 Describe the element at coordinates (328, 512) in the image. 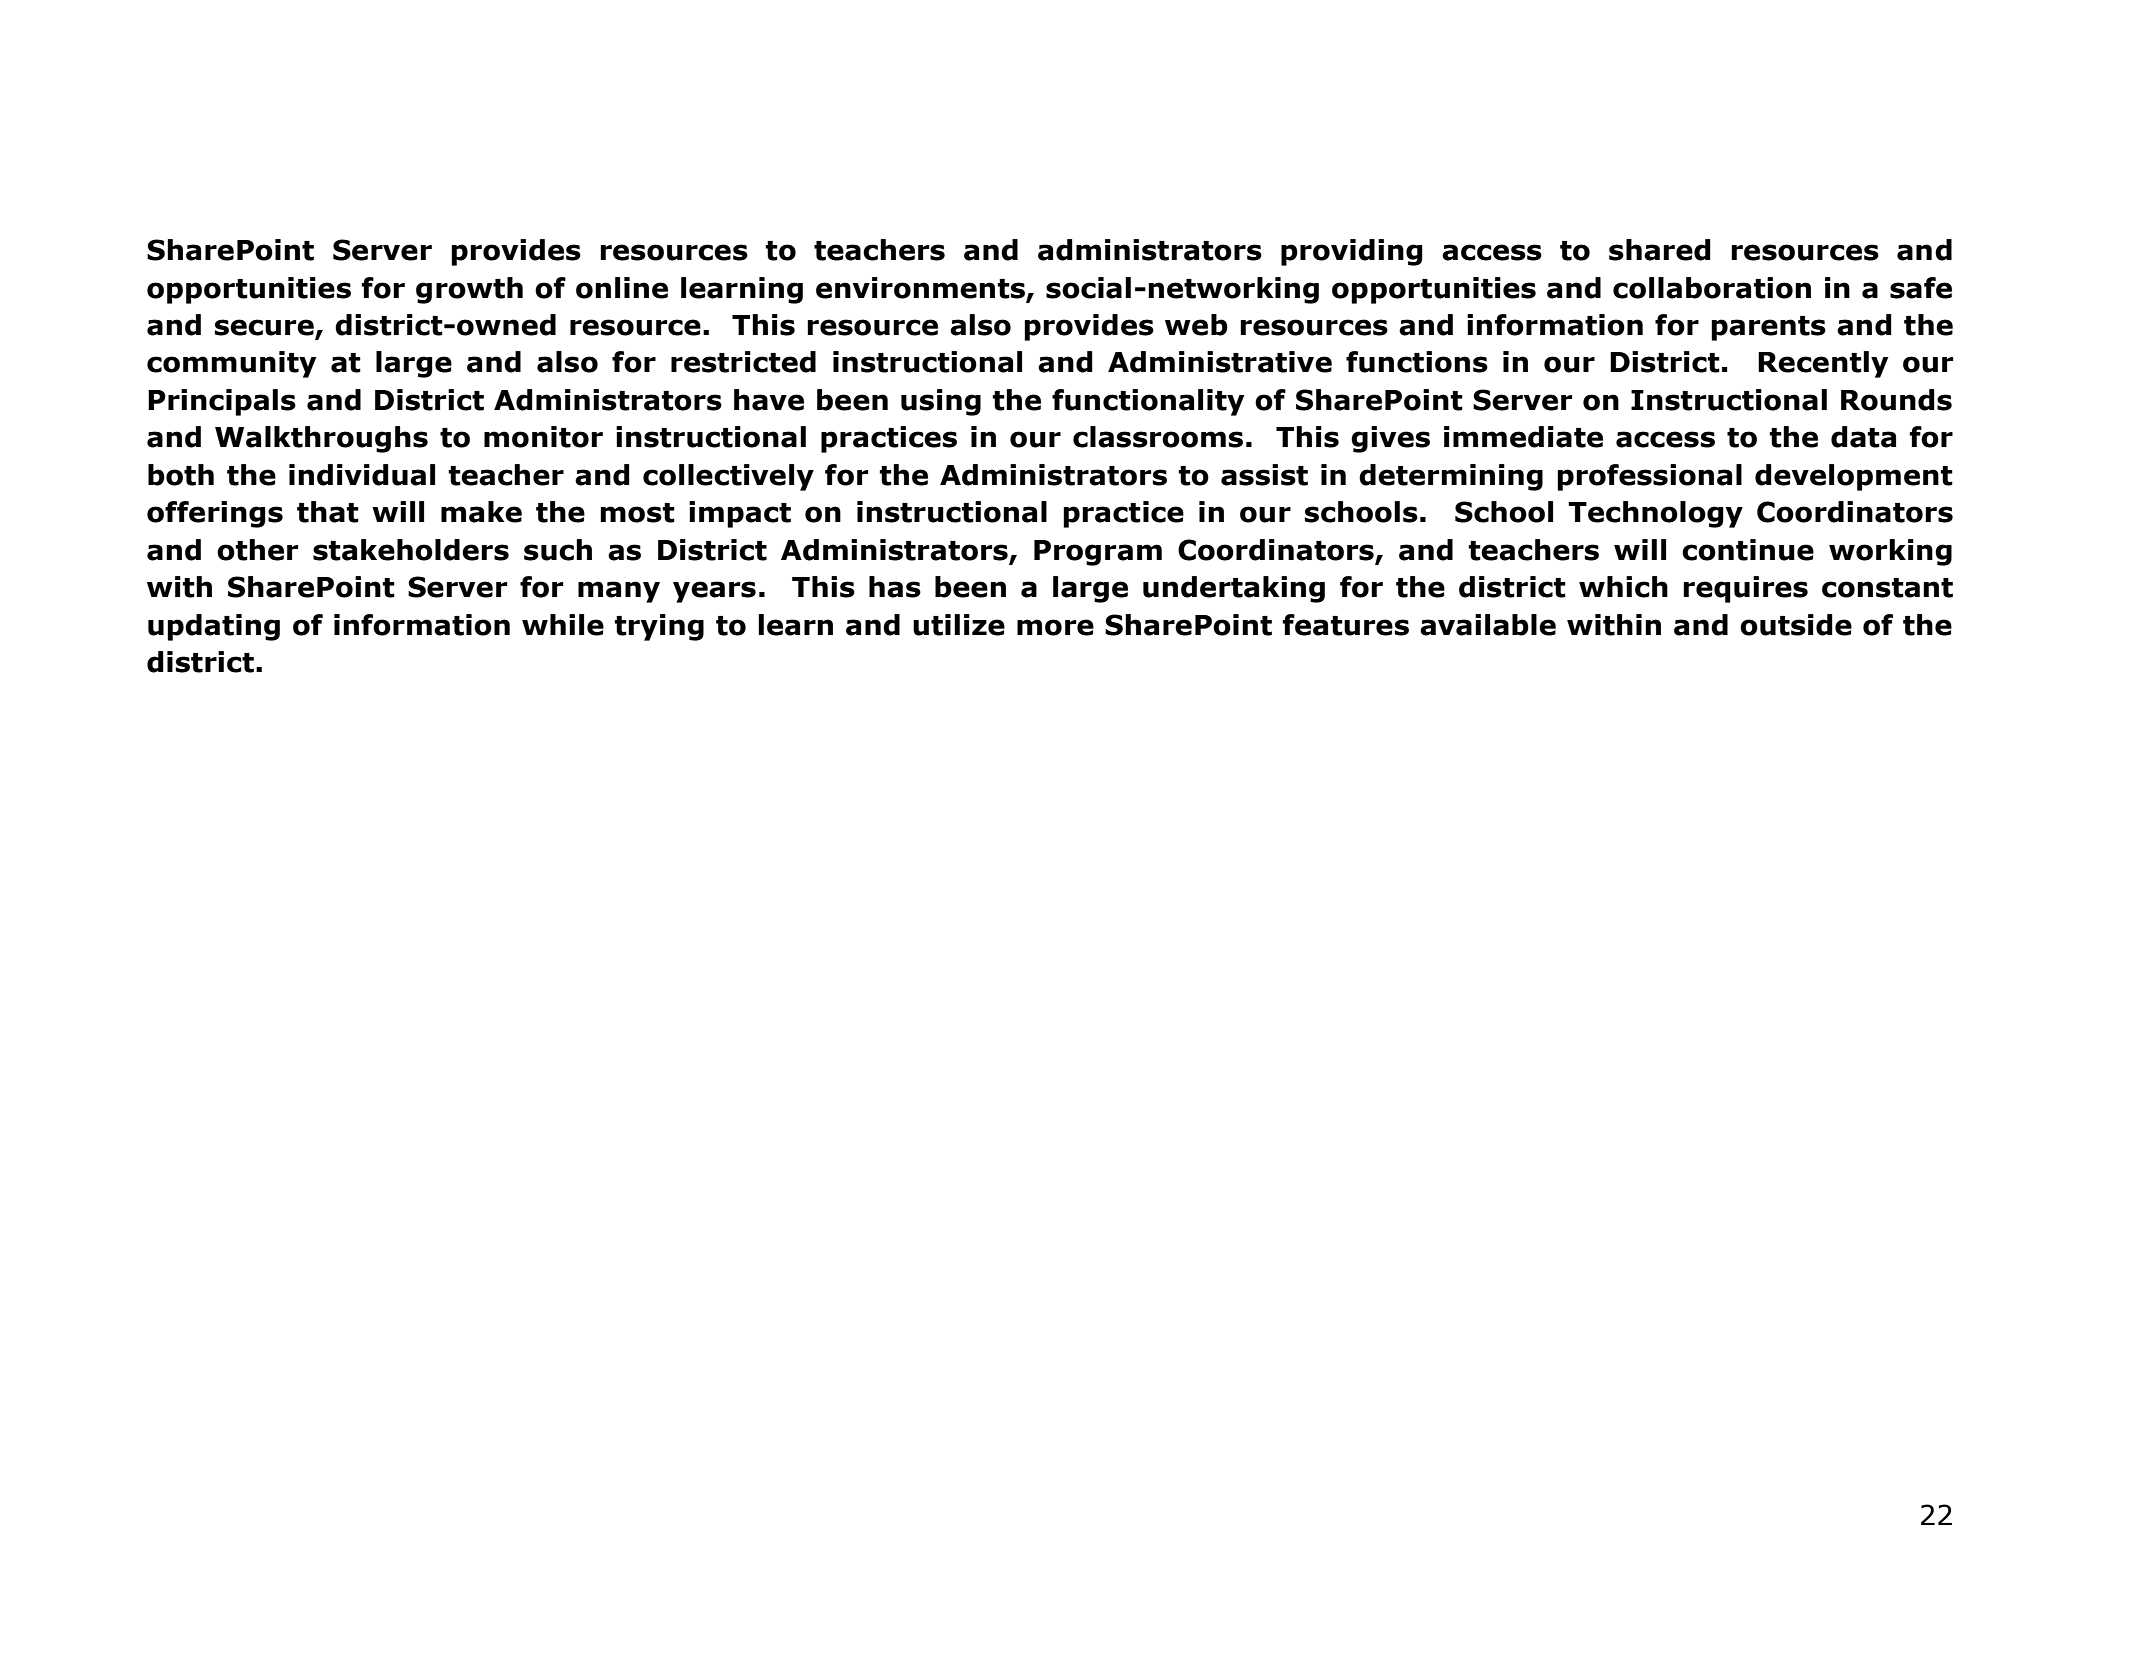

I see `that` at that location.
